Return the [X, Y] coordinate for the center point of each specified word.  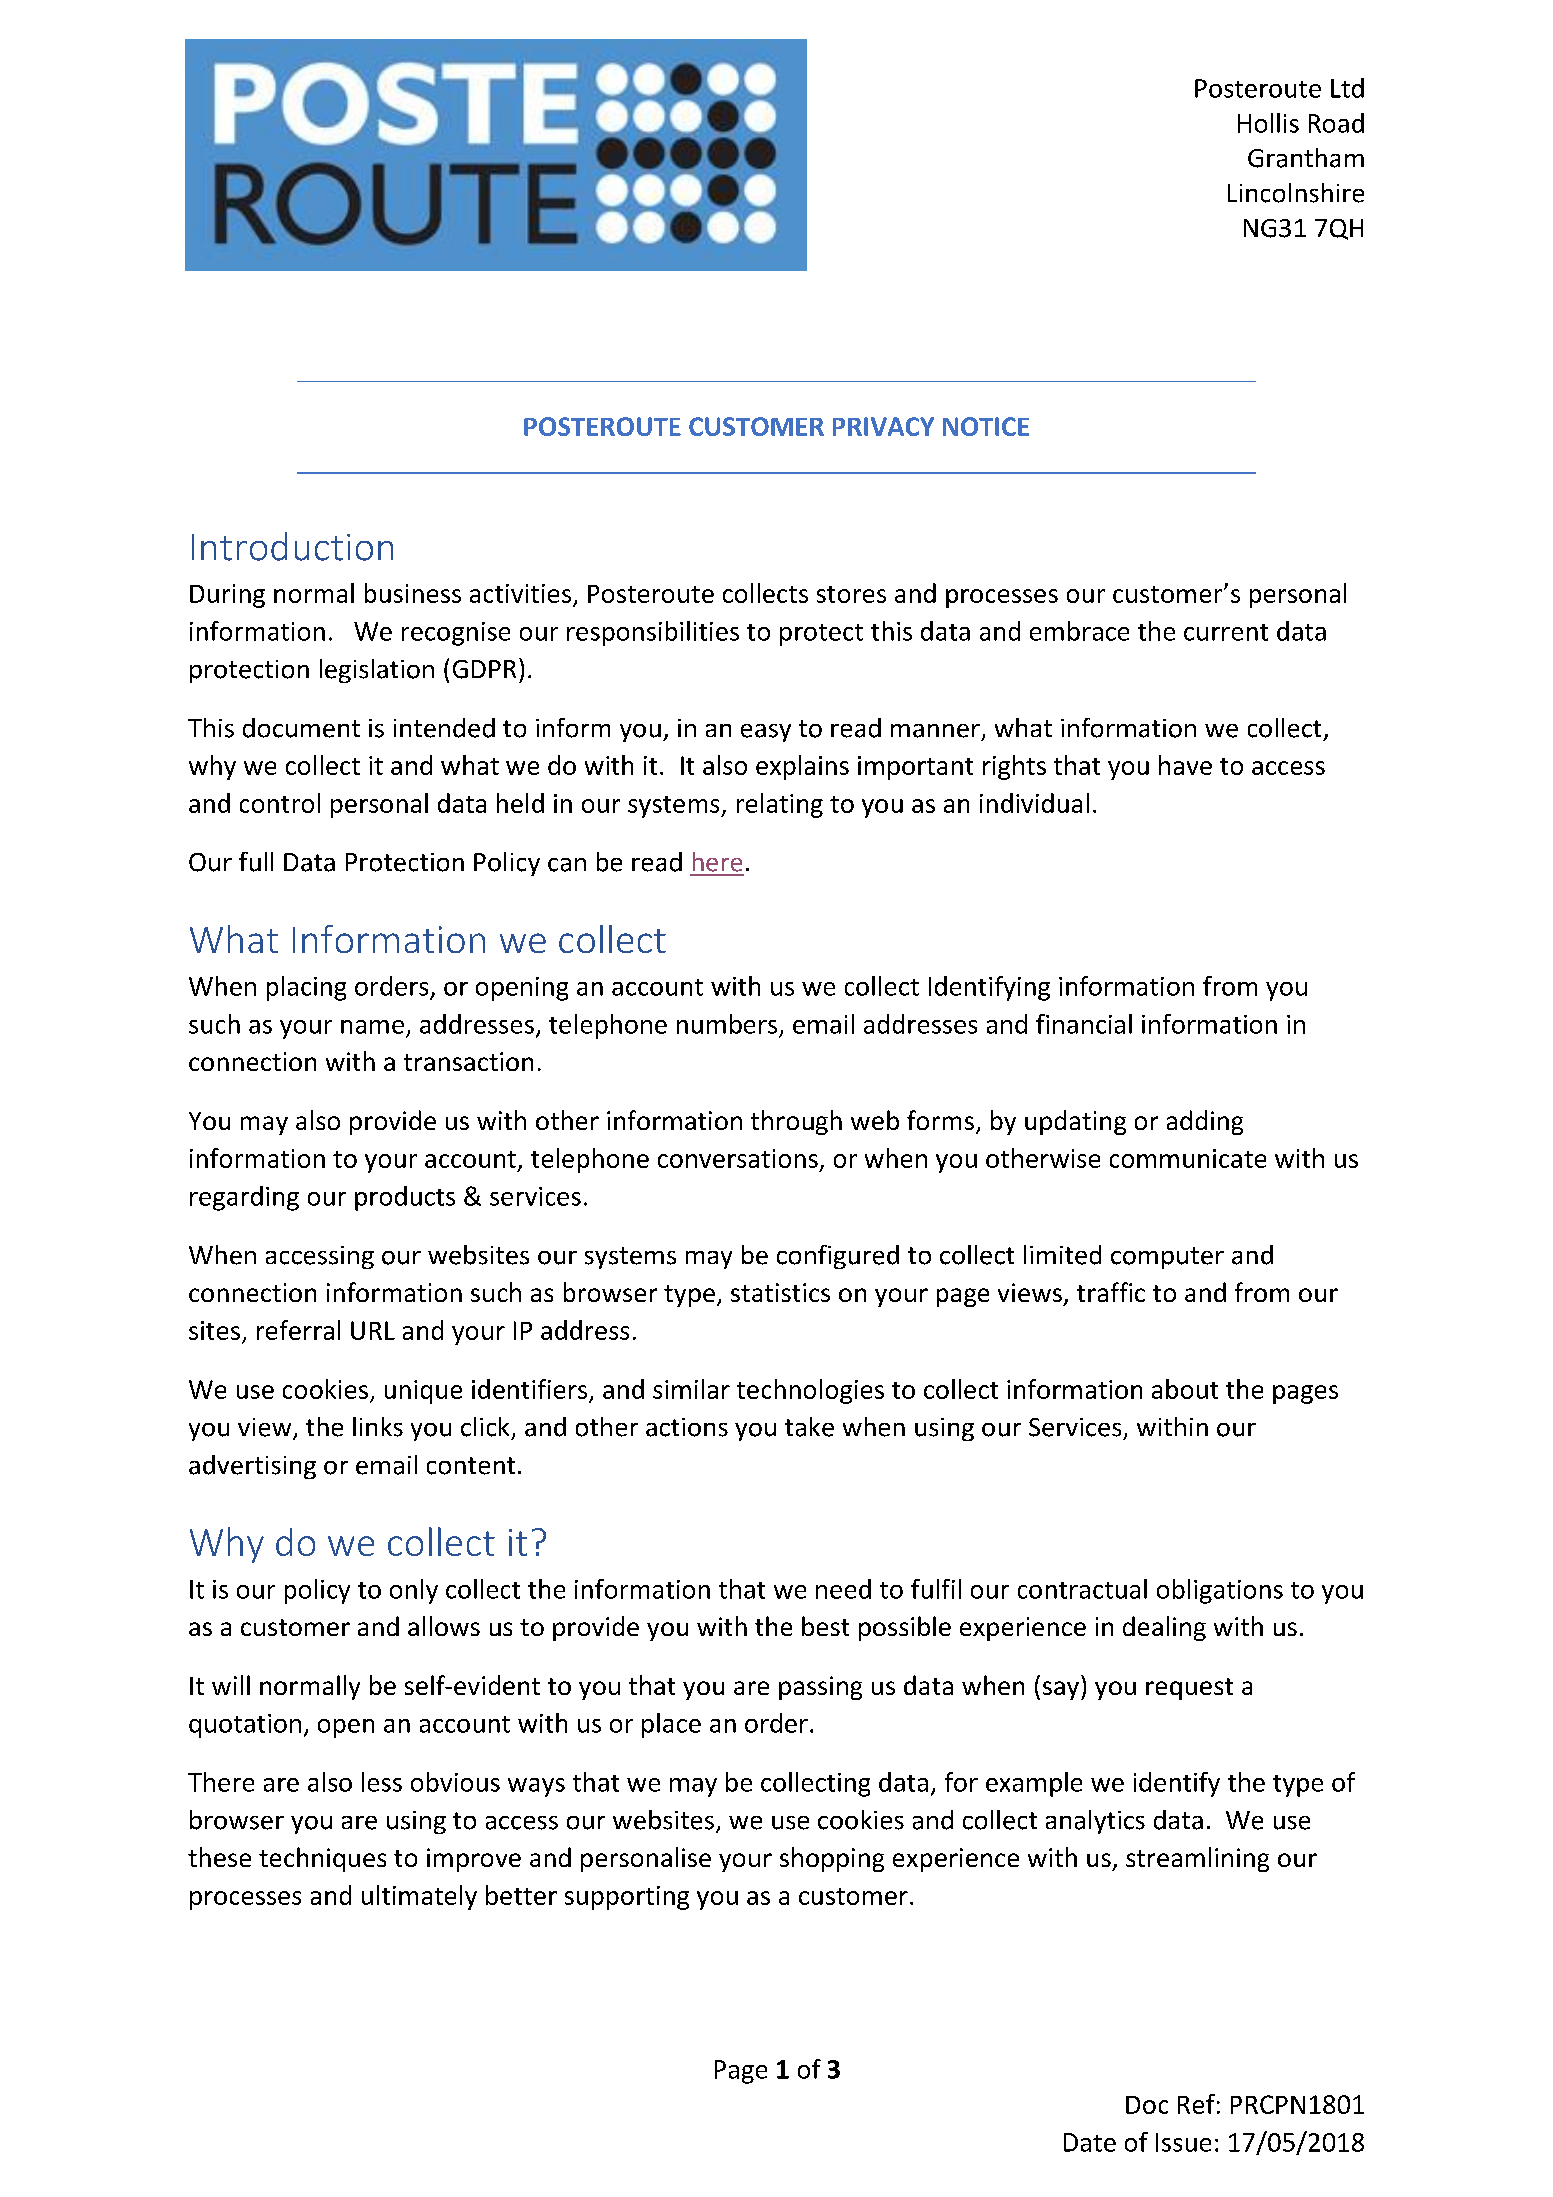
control [280, 803]
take [809, 1427]
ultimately [419, 1897]
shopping [832, 1859]
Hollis [1268, 123]
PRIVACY [883, 426]
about [1185, 1389]
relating [780, 805]
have [1185, 765]
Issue [1183, 2142]
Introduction [292, 546]
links [378, 1427]
